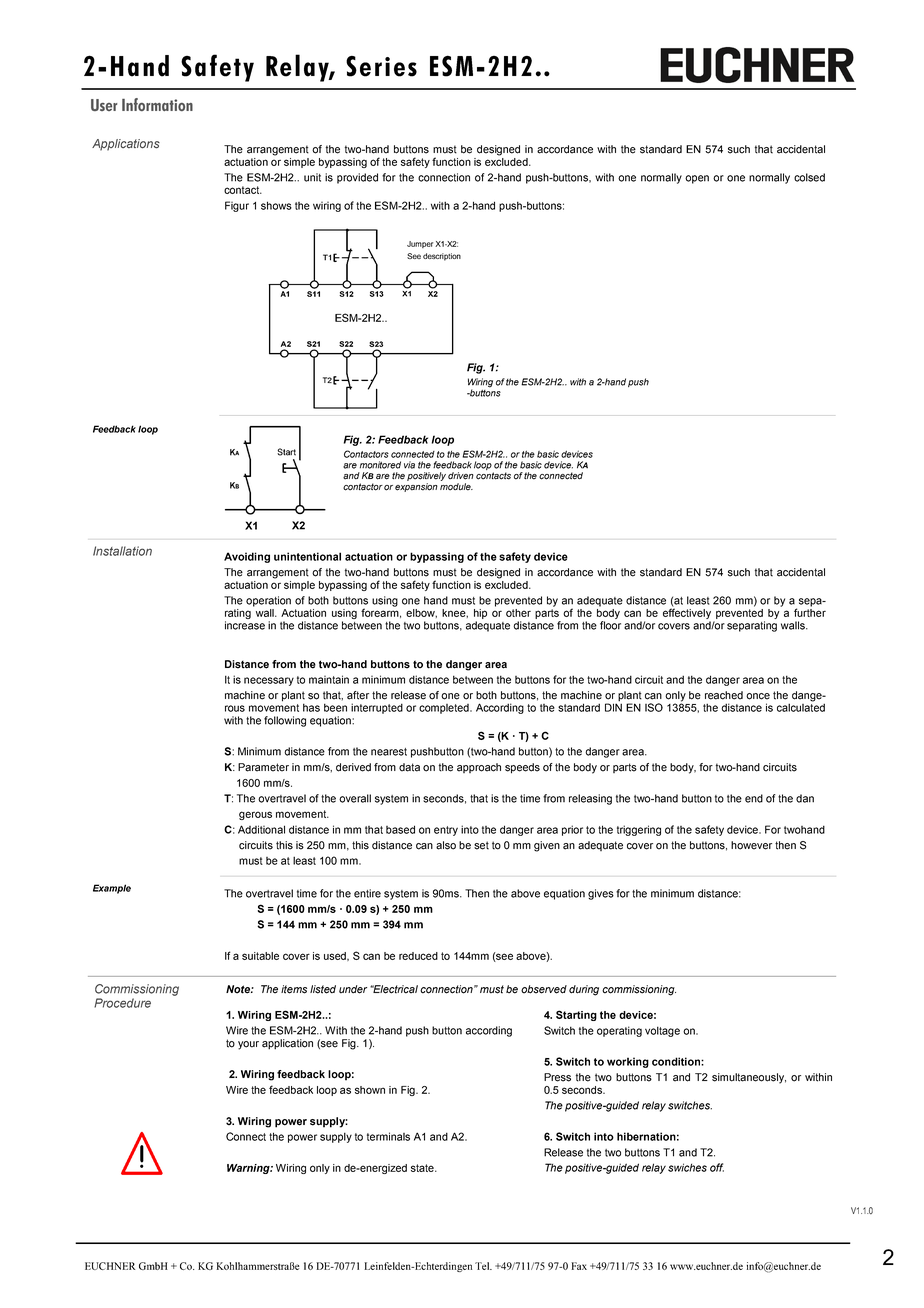  Describe the element at coordinates (381, 66) in the screenshot. I see `Series` at that location.
